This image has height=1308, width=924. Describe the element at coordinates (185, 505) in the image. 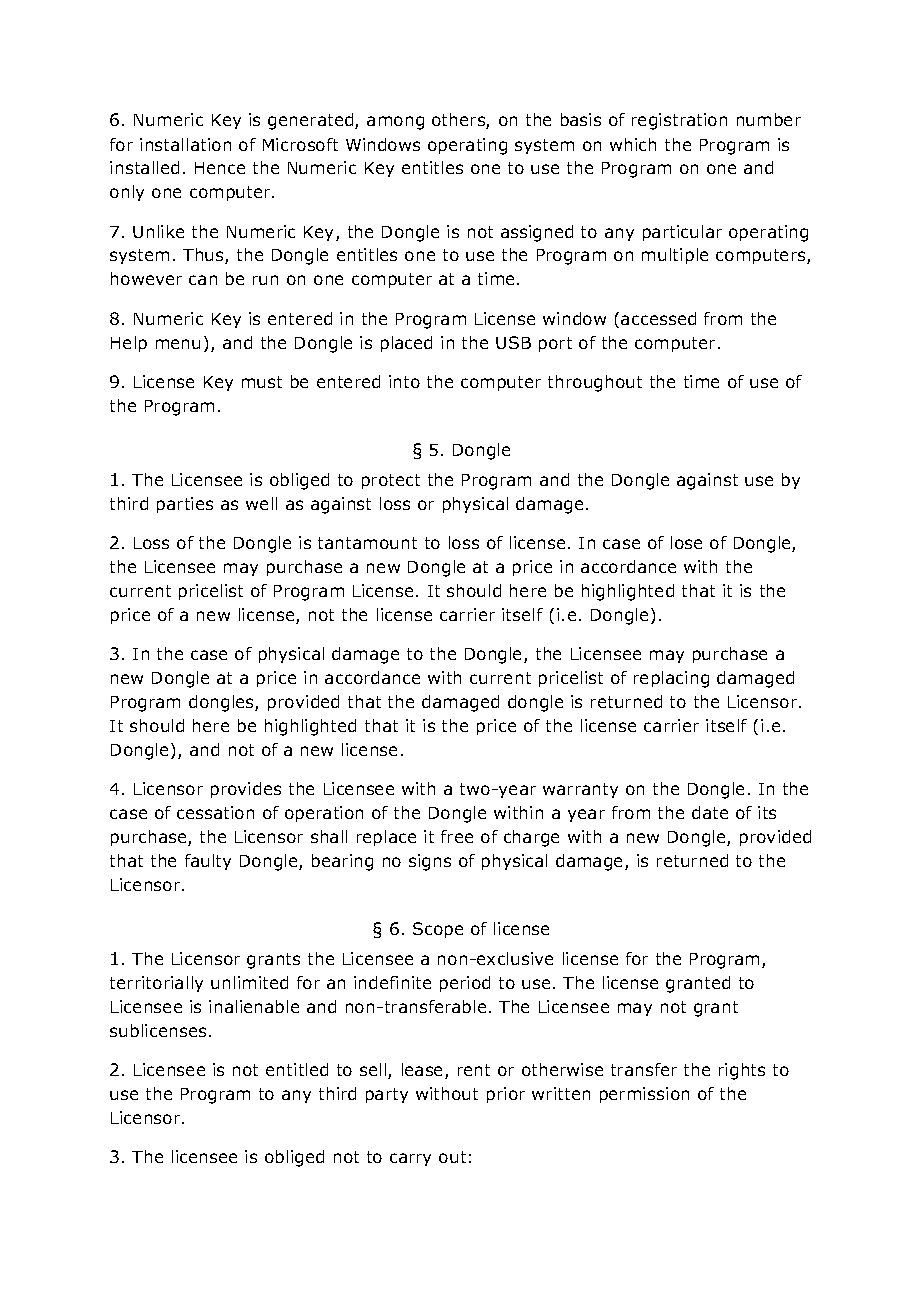

I see `parties` at that location.
